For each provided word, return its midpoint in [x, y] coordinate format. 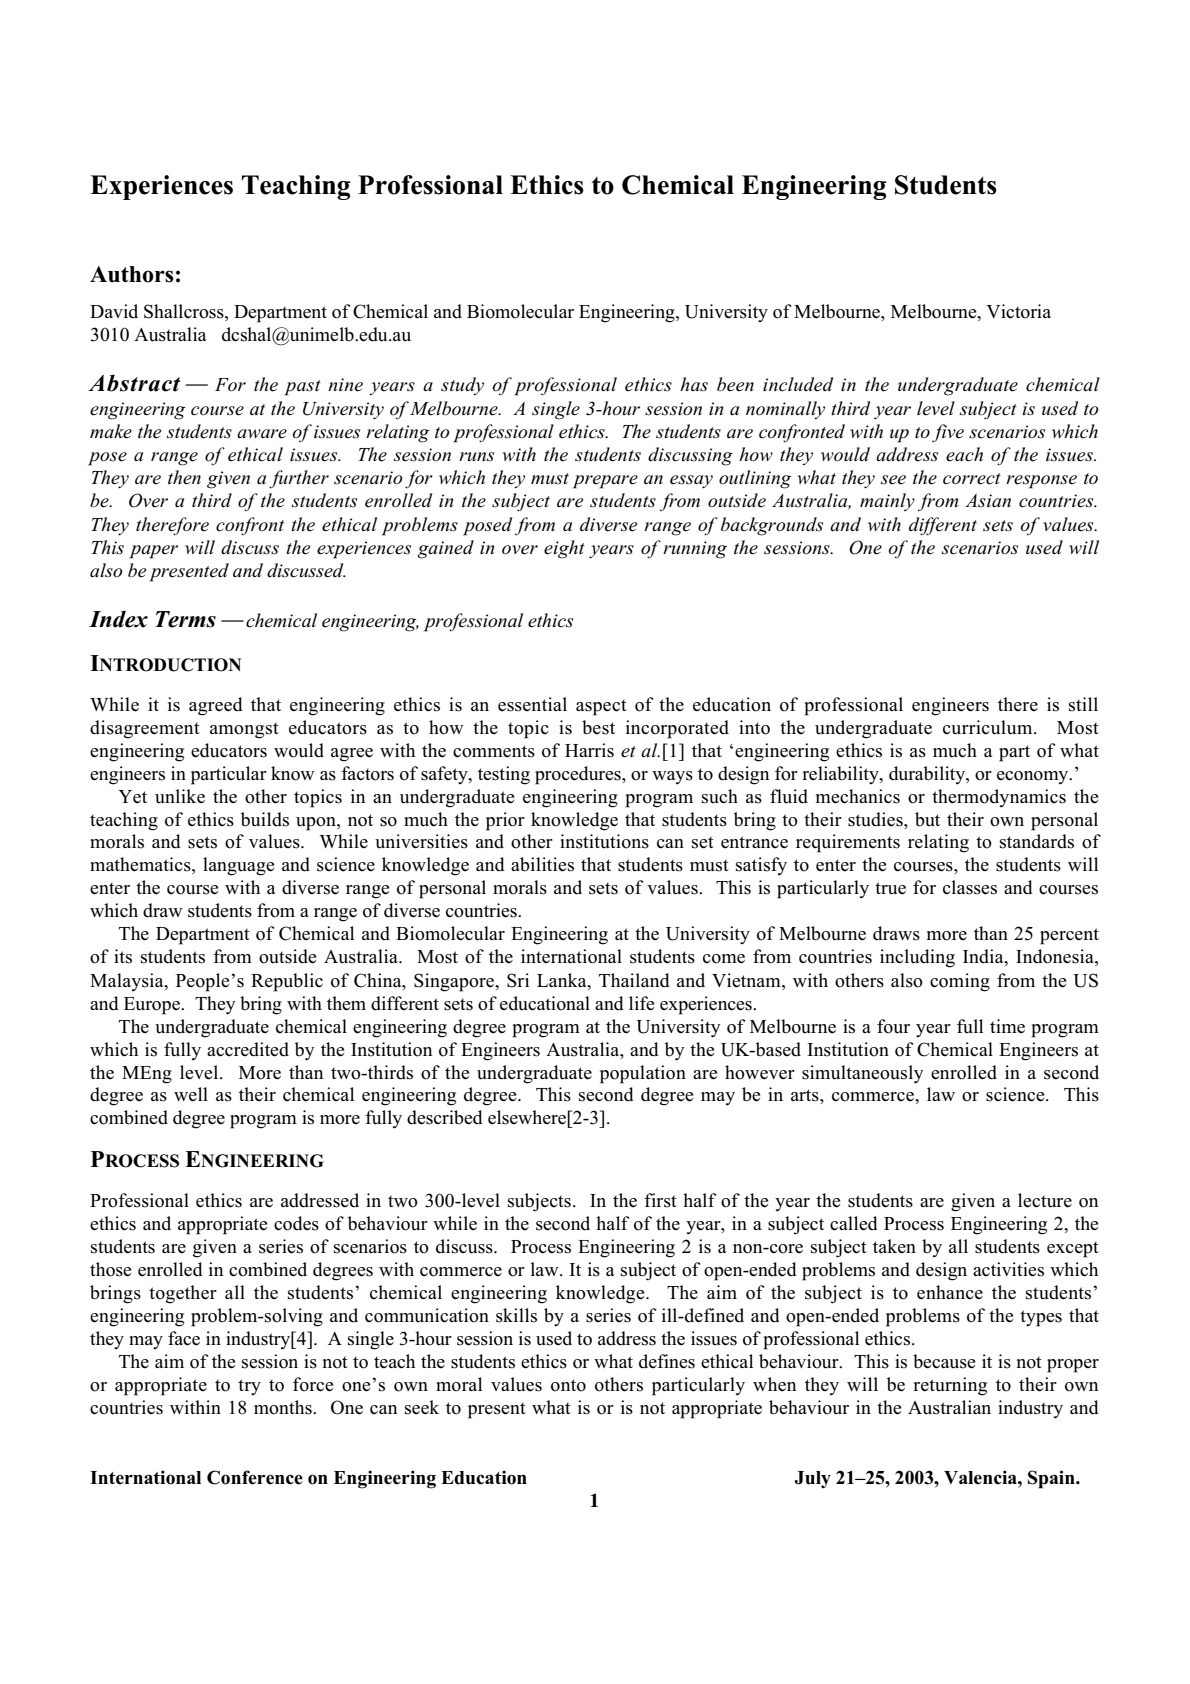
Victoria [1018, 311]
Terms [185, 619]
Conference [255, 1477]
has [694, 384]
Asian [988, 501]
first [660, 1200]
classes [970, 887]
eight [564, 549]
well [191, 1094]
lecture [1045, 1200]
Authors [132, 274]
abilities [542, 864]
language [238, 866]
